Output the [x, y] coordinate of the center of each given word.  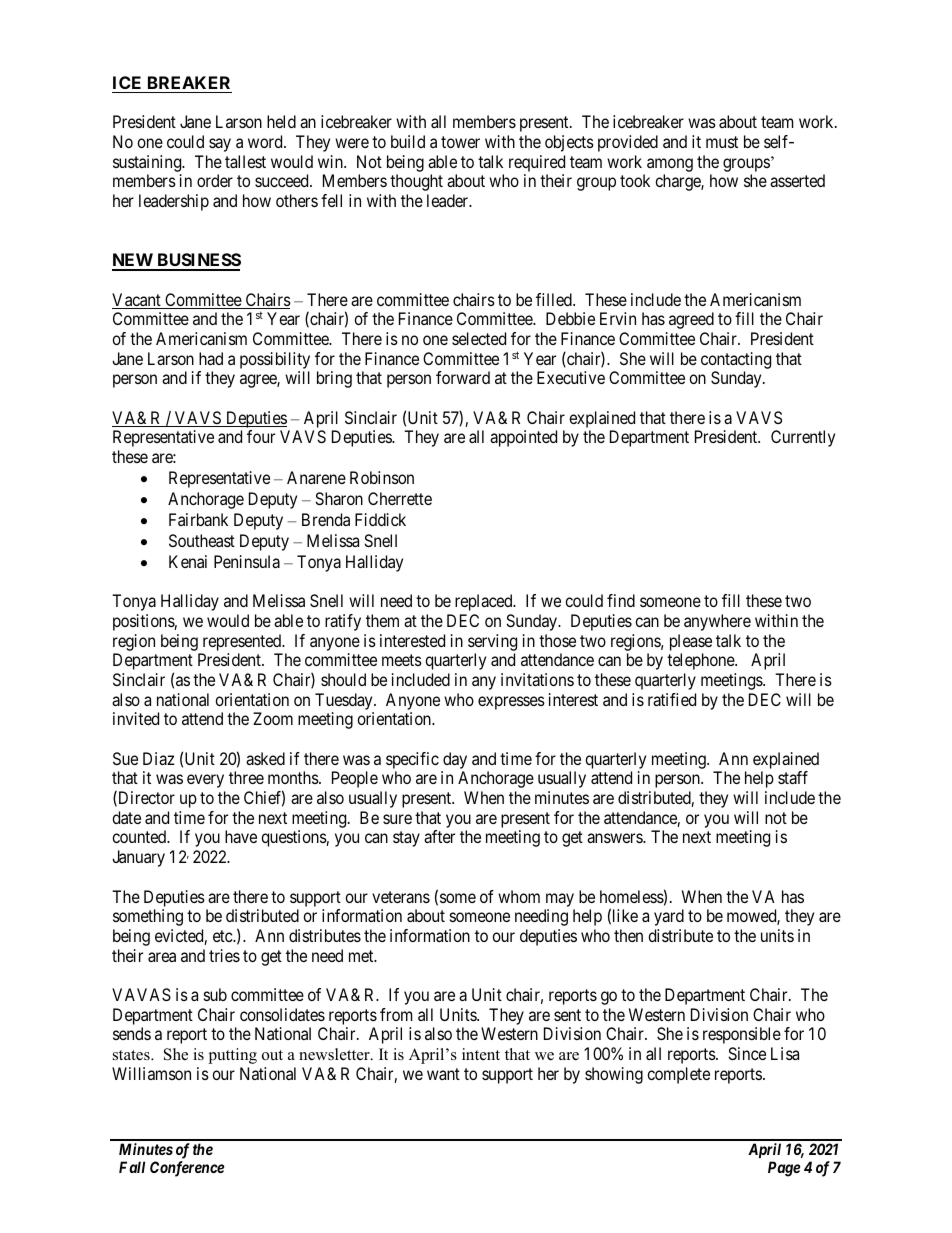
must [722, 142]
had [211, 358]
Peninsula [247, 561]
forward [463, 377]
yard [669, 917]
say [220, 145]
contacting [736, 360]
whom [519, 896]
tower [460, 142]
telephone [701, 661]
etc [223, 936]
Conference [187, 1169]
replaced [485, 602]
